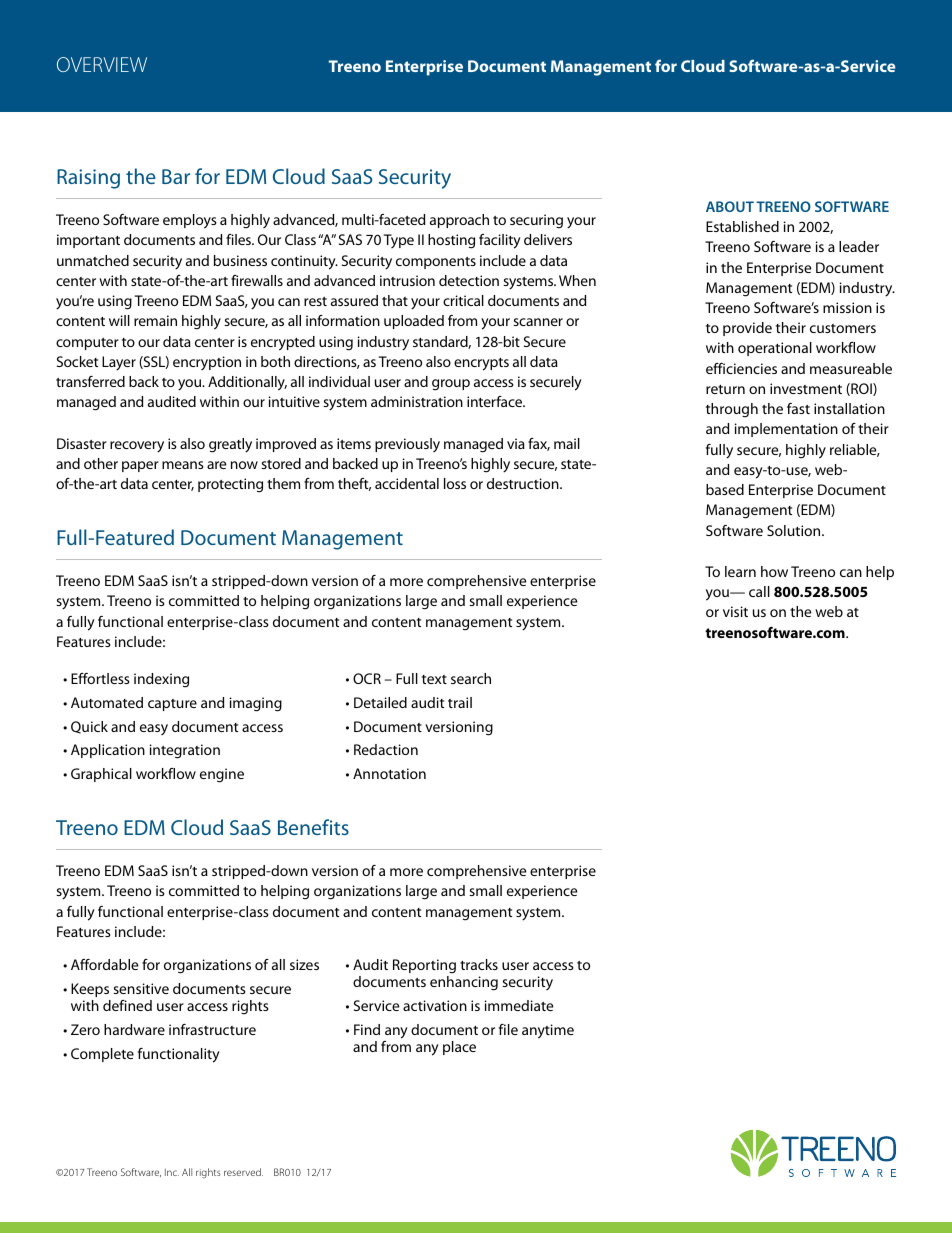 The width and height of the document is (952, 1233). What do you see at coordinates (730, 206) in the document?
I see `ABOUT` at bounding box center [730, 206].
